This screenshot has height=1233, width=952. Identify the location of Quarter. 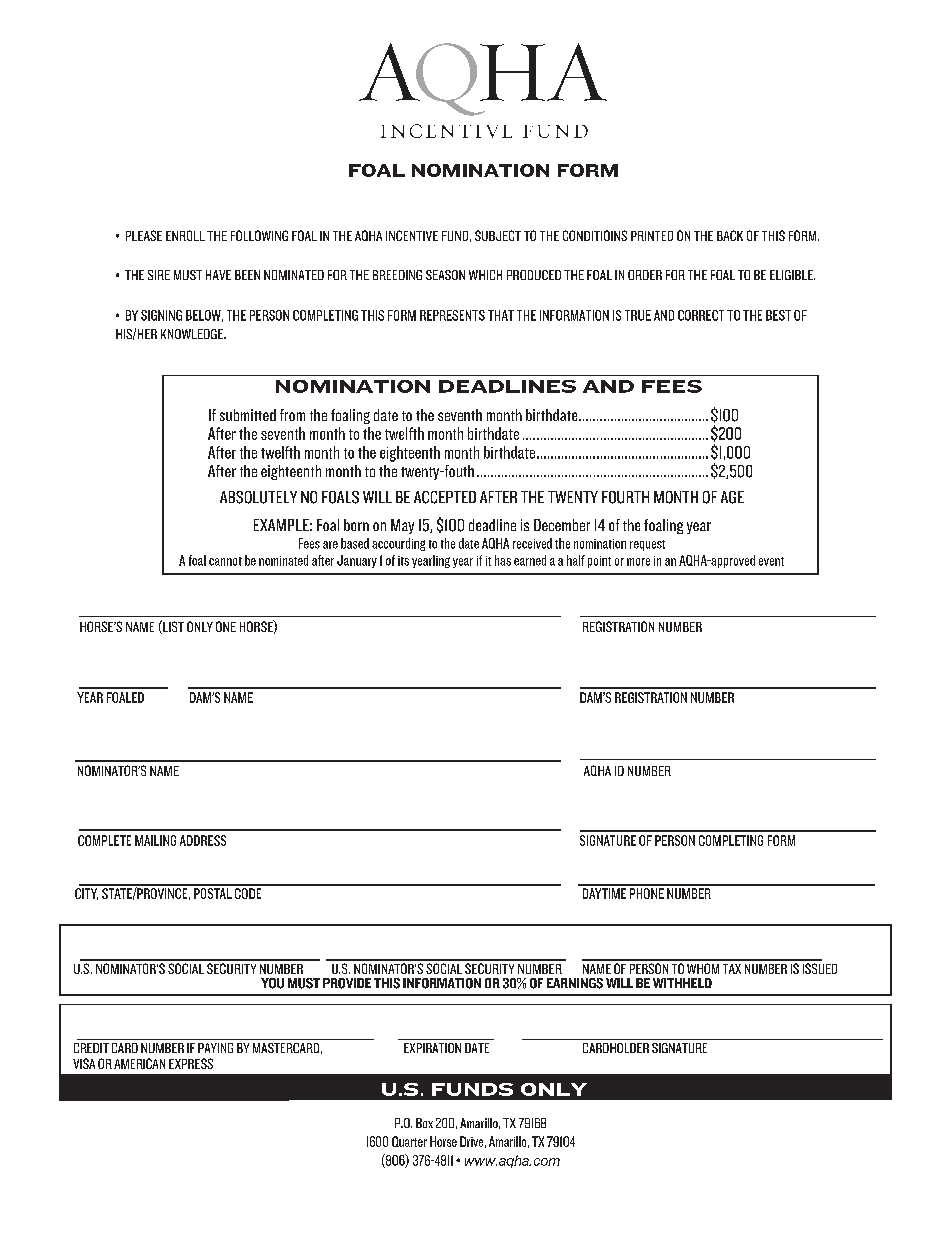
(409, 1141).
